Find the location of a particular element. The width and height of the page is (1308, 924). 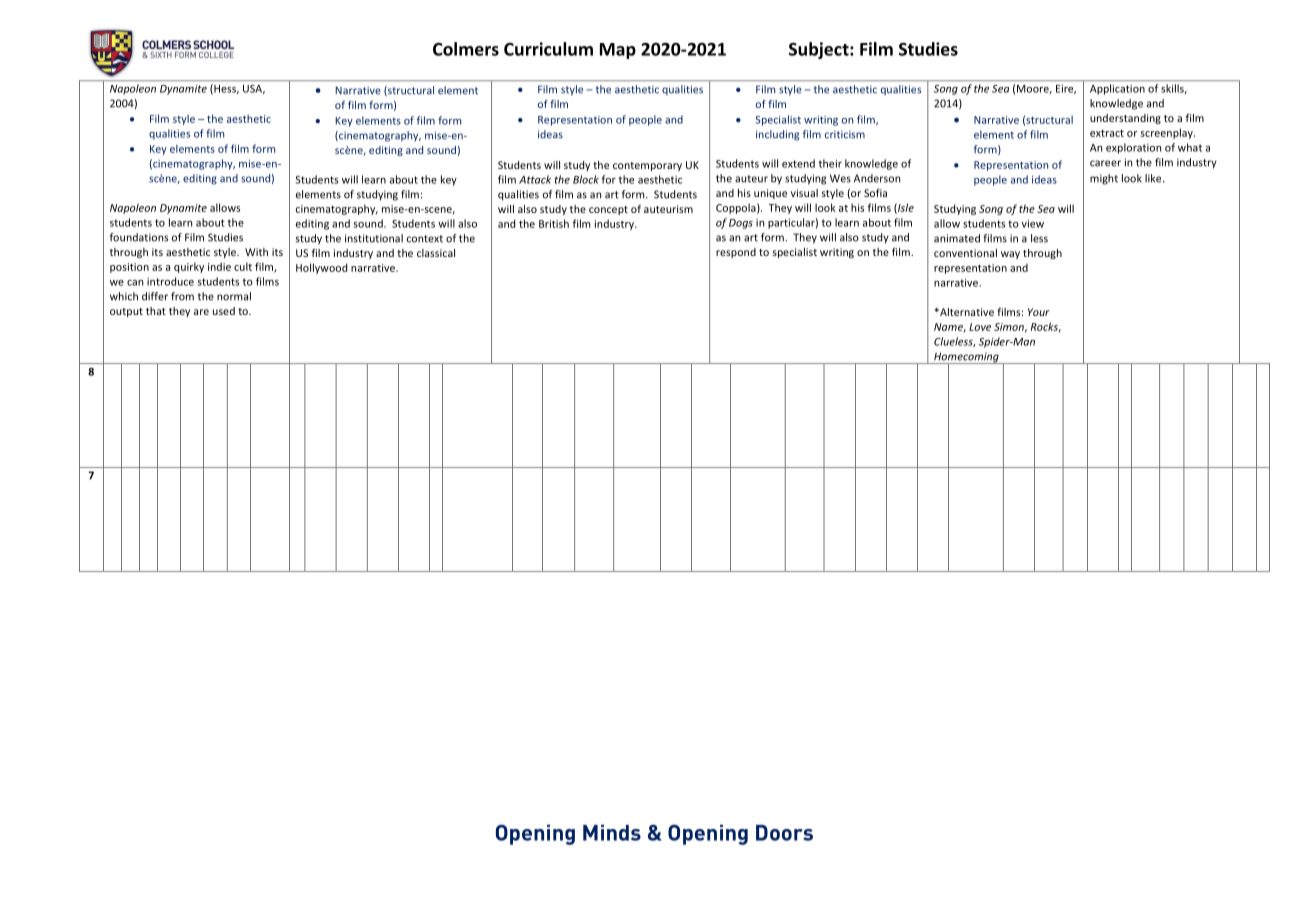

Doors is located at coordinates (784, 833).
